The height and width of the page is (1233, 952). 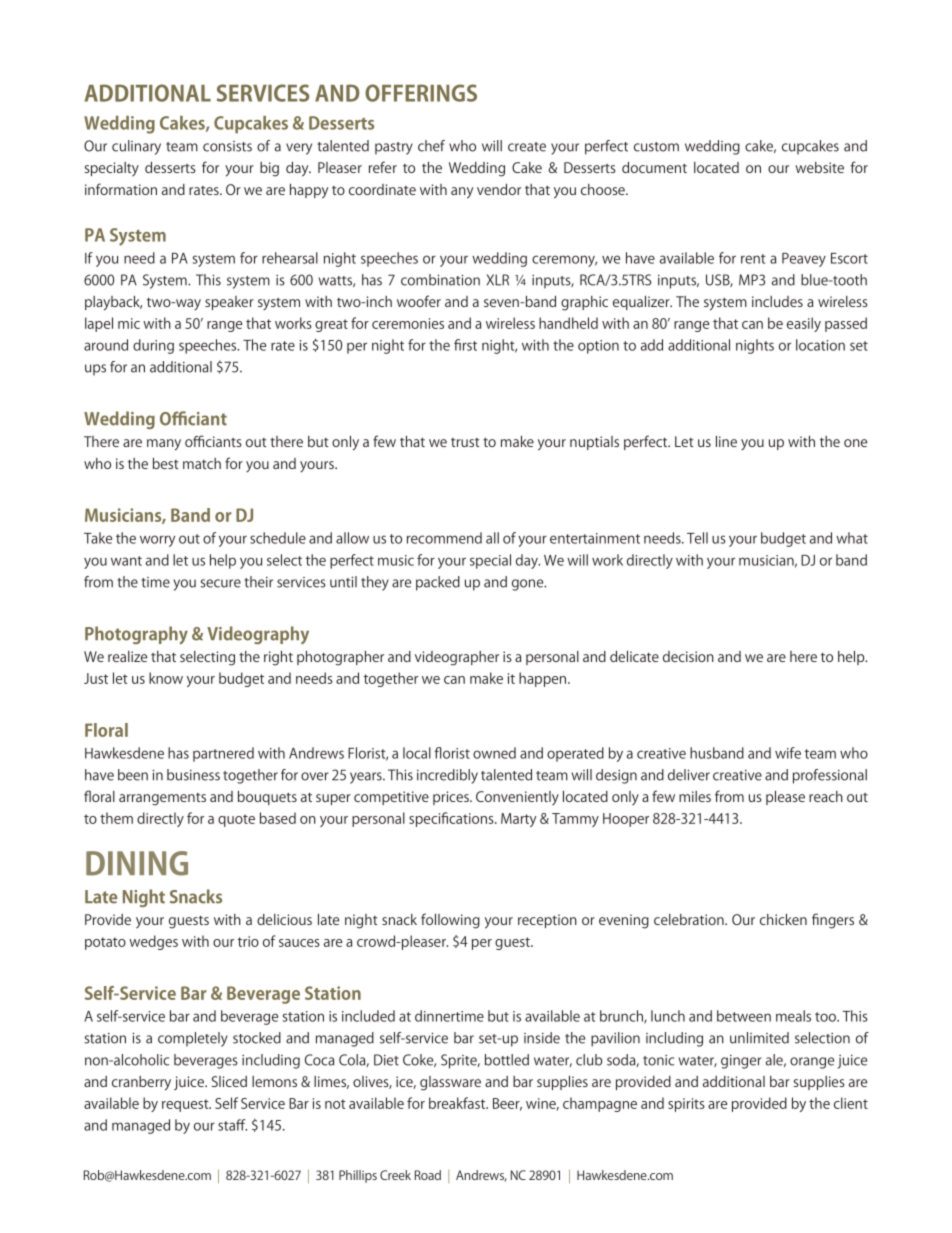 I want to click on decision, so click(x=688, y=656).
